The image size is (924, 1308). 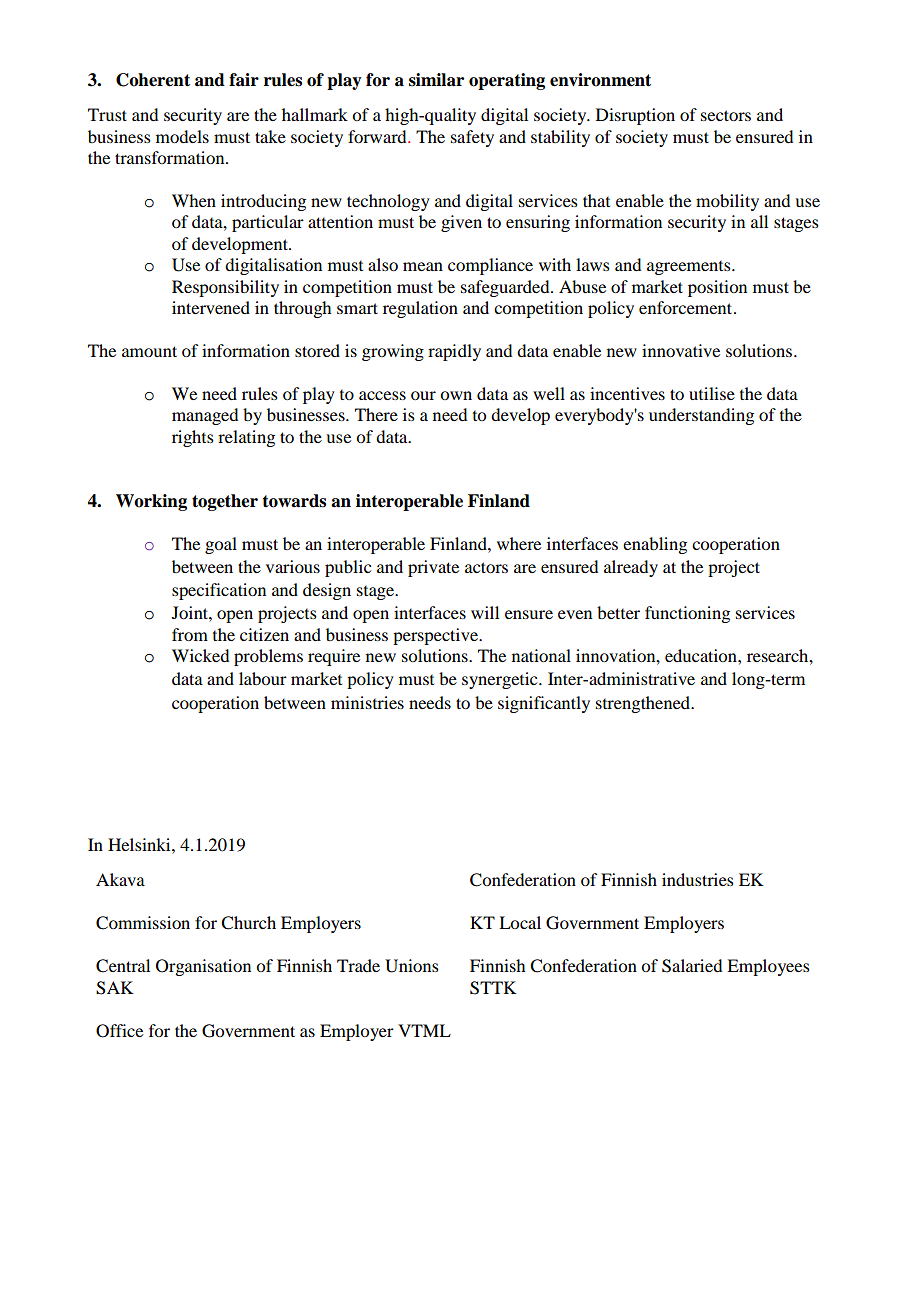 What do you see at coordinates (655, 545) in the screenshot?
I see `enabling` at bounding box center [655, 545].
